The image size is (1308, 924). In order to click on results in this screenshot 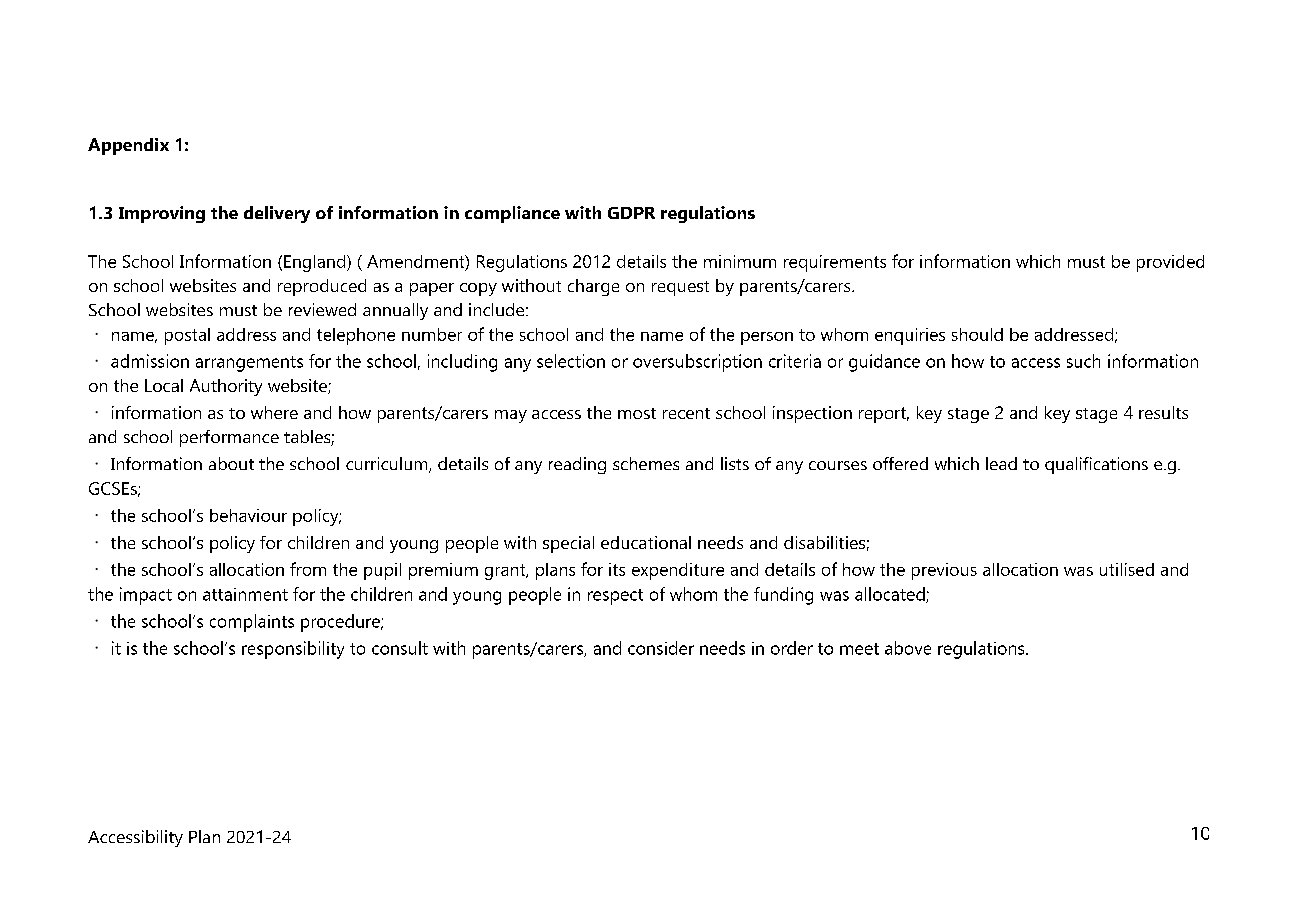, I will do `click(1163, 412)`.
